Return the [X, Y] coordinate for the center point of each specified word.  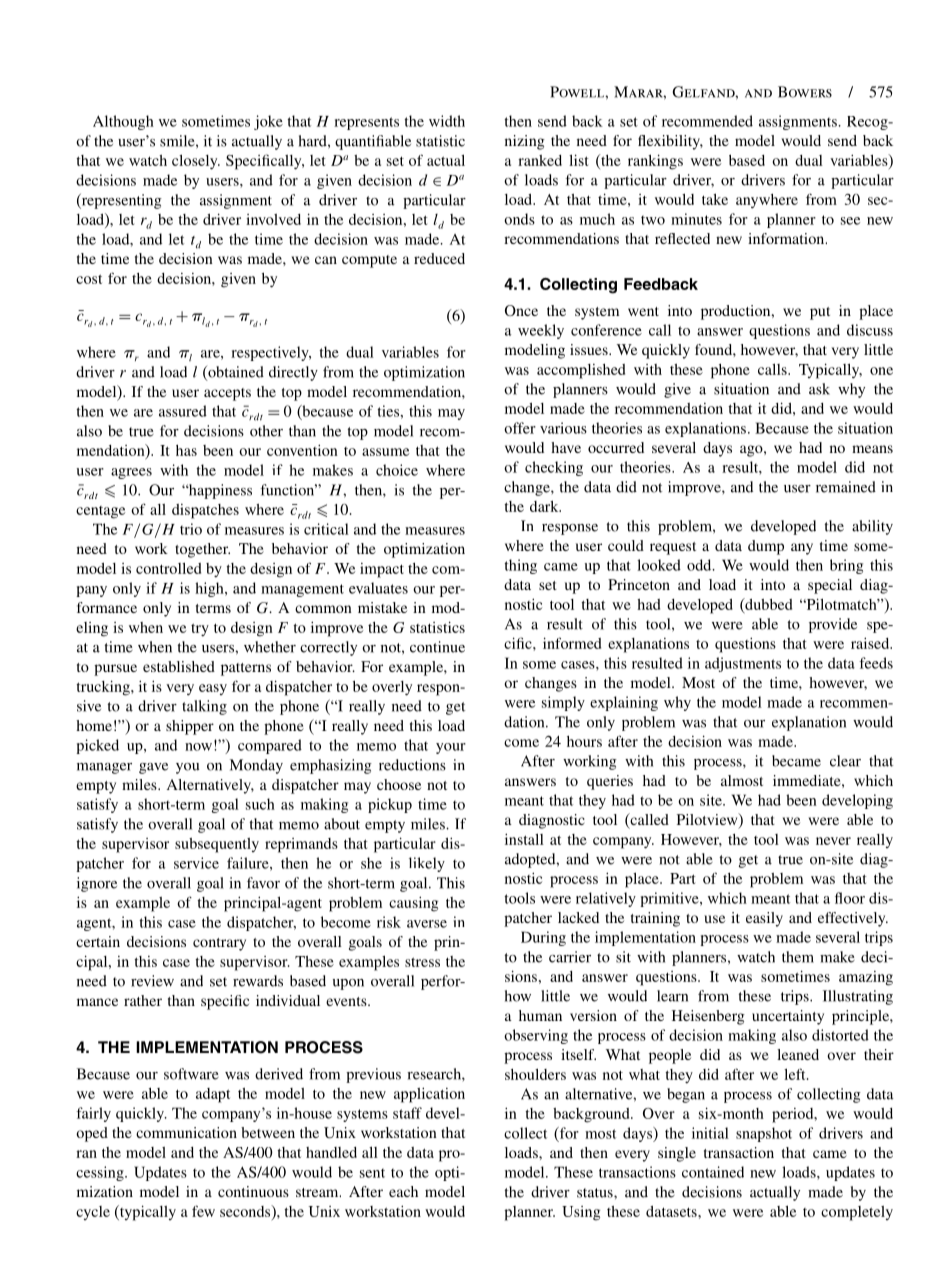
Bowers [805, 92]
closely [196, 162]
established [179, 666]
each [403, 1191]
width [447, 121]
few [203, 1211]
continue [437, 647]
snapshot [764, 1134]
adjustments [743, 664]
